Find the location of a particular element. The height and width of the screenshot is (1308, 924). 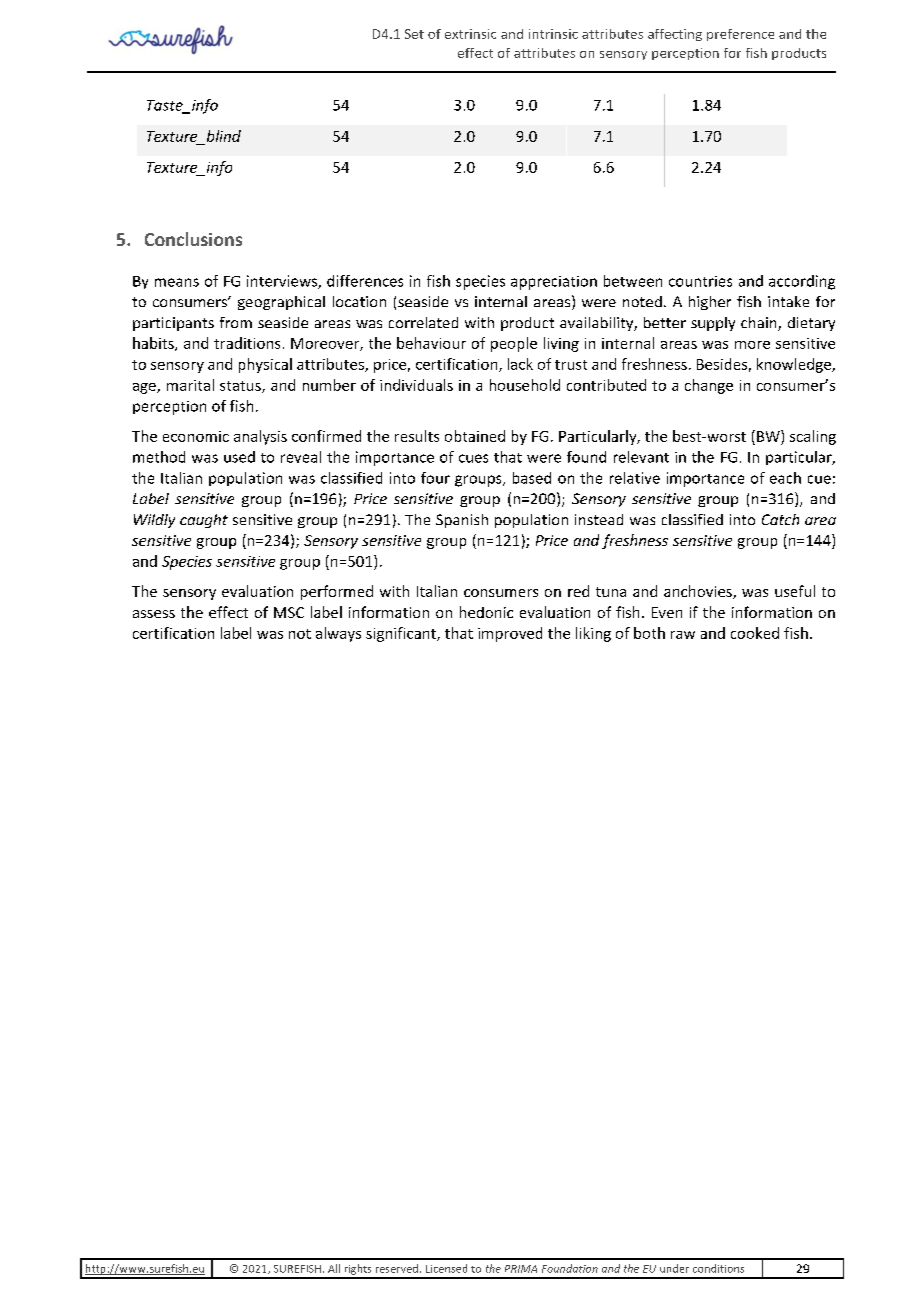

extrinsic is located at coordinates (470, 34).
